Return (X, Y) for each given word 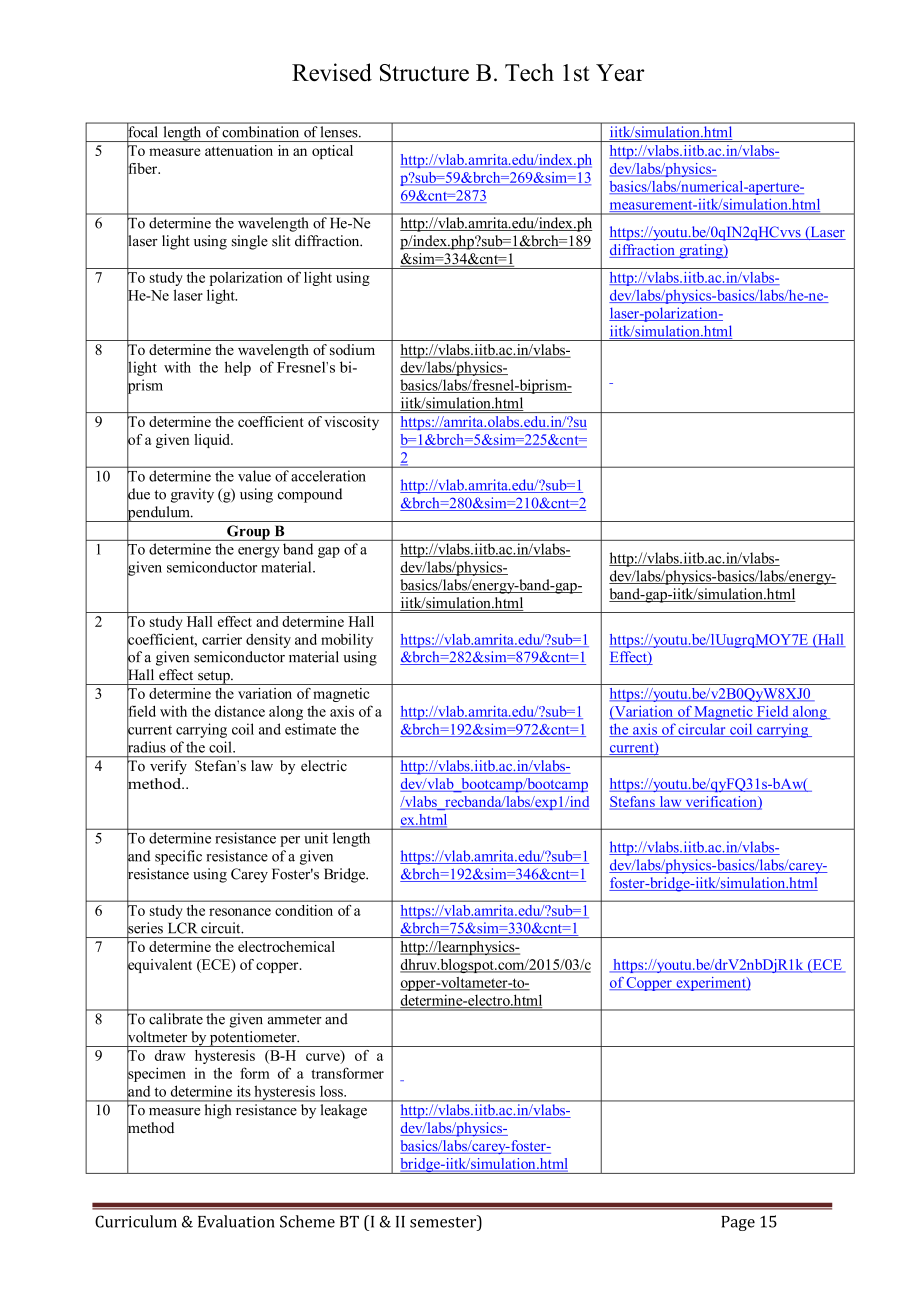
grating (701, 251)
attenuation (239, 150)
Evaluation (236, 1221)
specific (178, 857)
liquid (213, 441)
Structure (424, 73)
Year (620, 73)
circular (702, 730)
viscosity (352, 423)
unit (316, 838)
